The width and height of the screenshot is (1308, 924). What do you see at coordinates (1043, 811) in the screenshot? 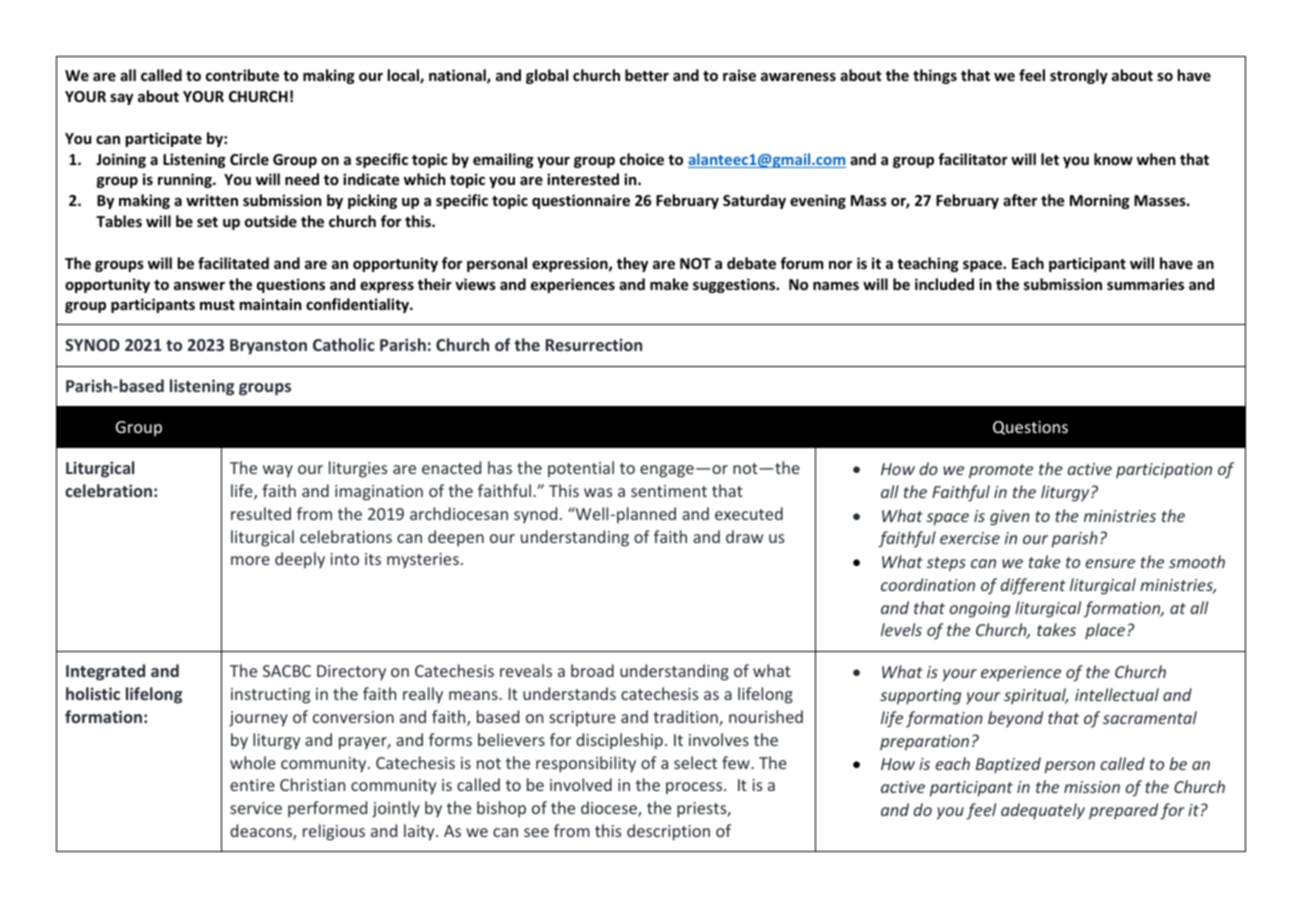
I see `adequately` at bounding box center [1043, 811].
